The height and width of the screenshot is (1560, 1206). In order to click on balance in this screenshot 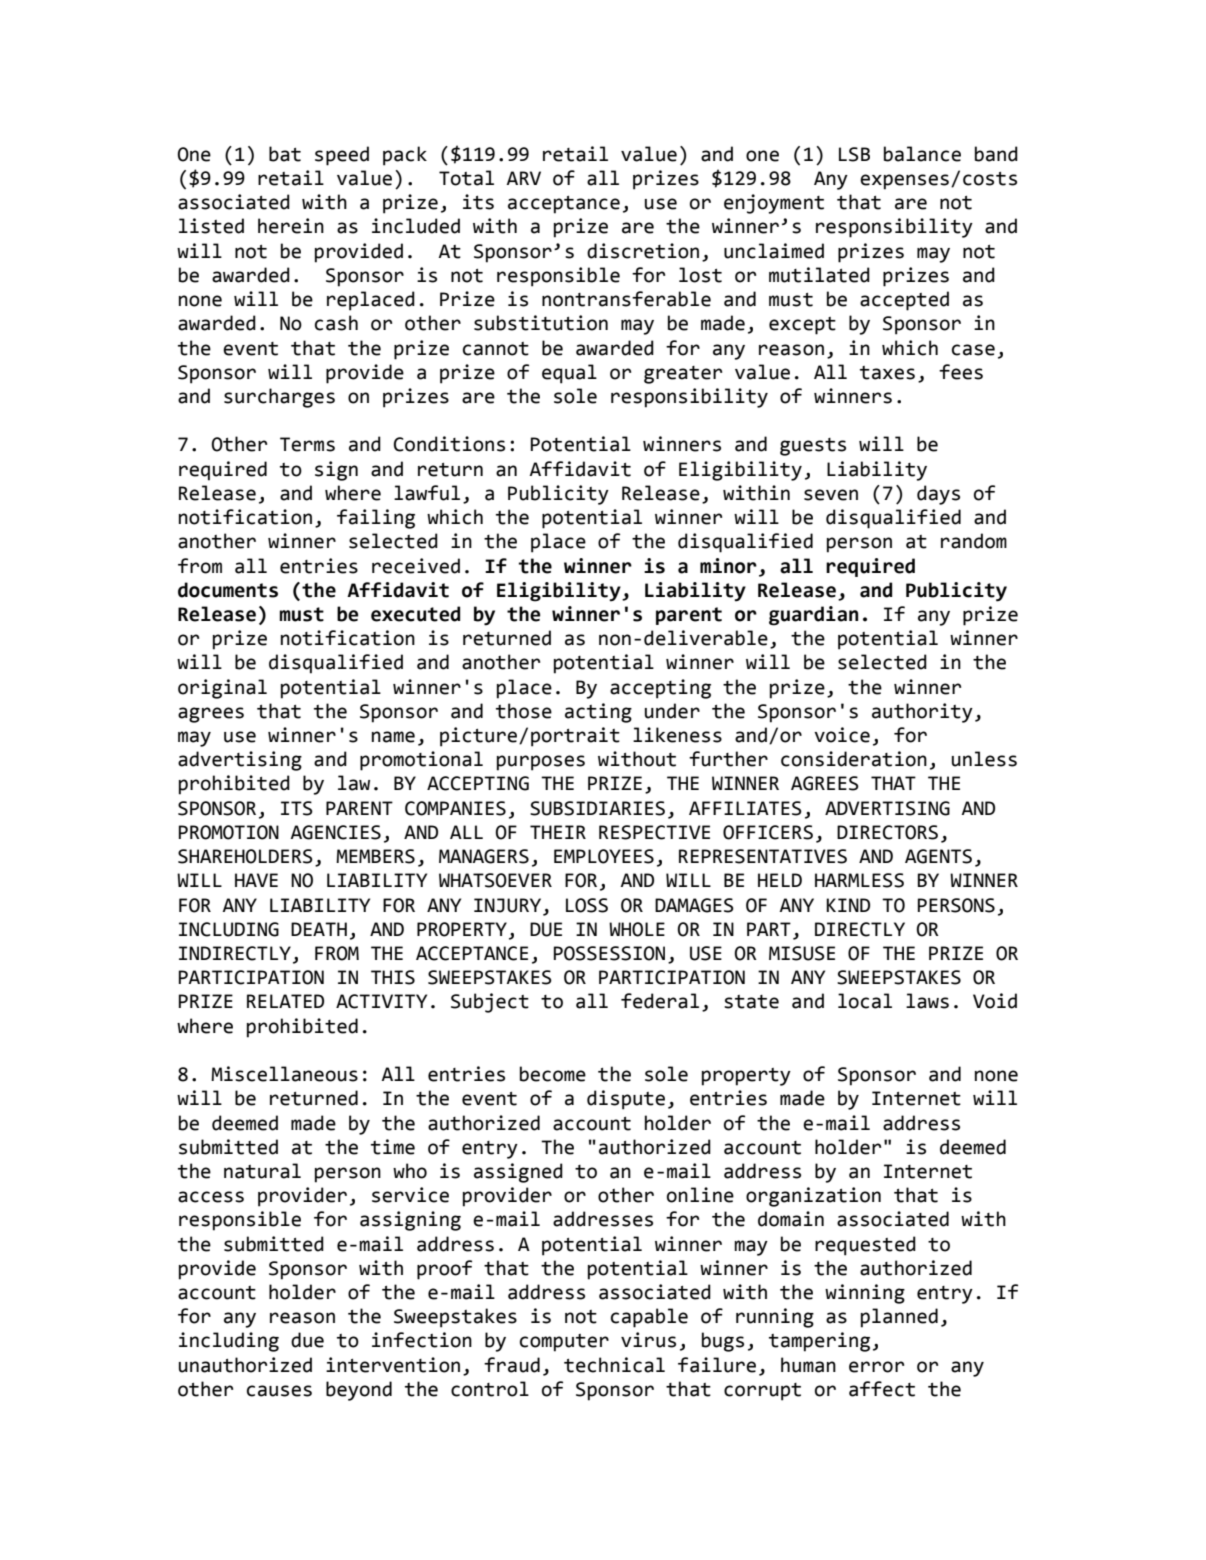, I will do `click(922, 154)`.
